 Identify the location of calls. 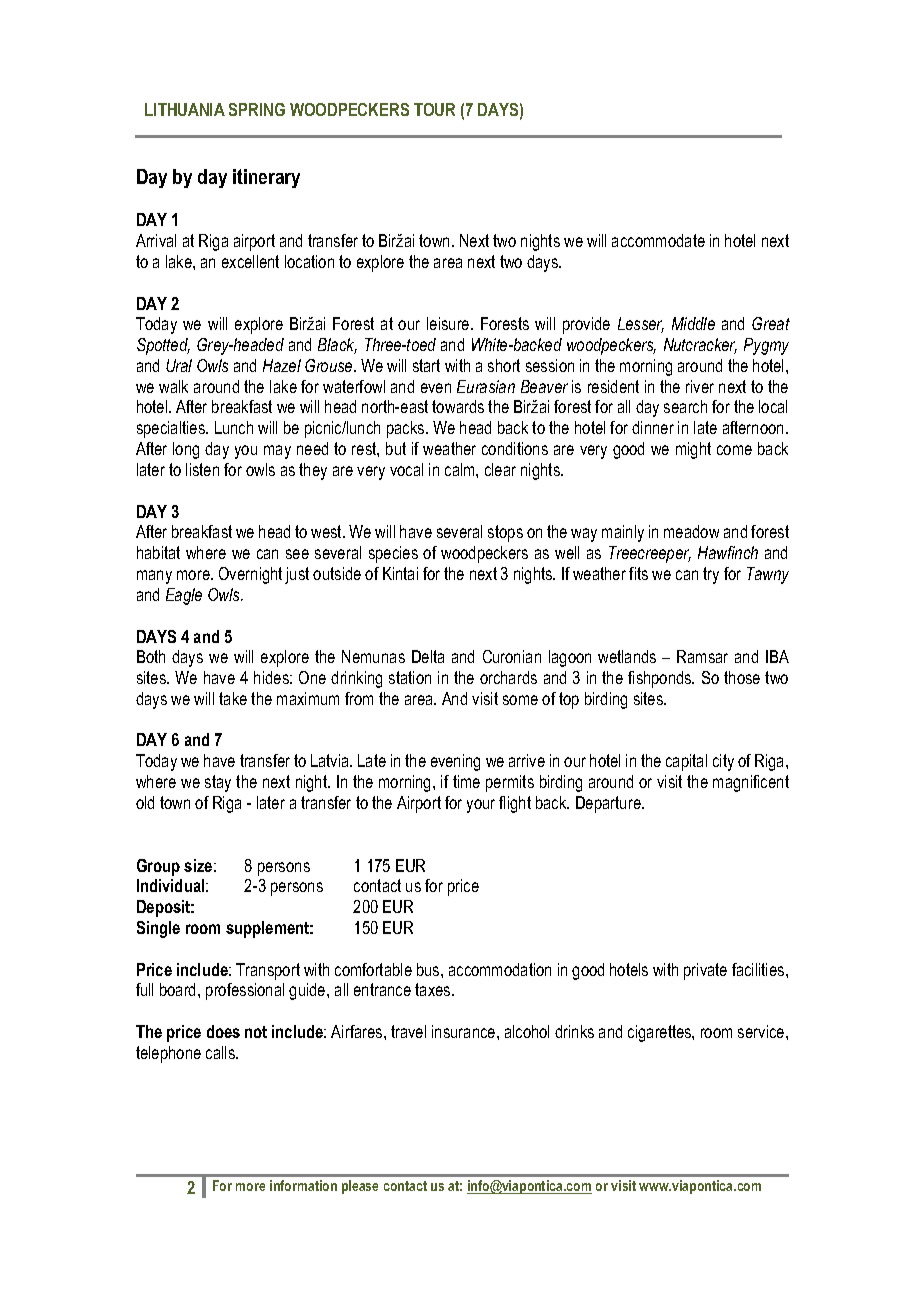
(221, 1052).
